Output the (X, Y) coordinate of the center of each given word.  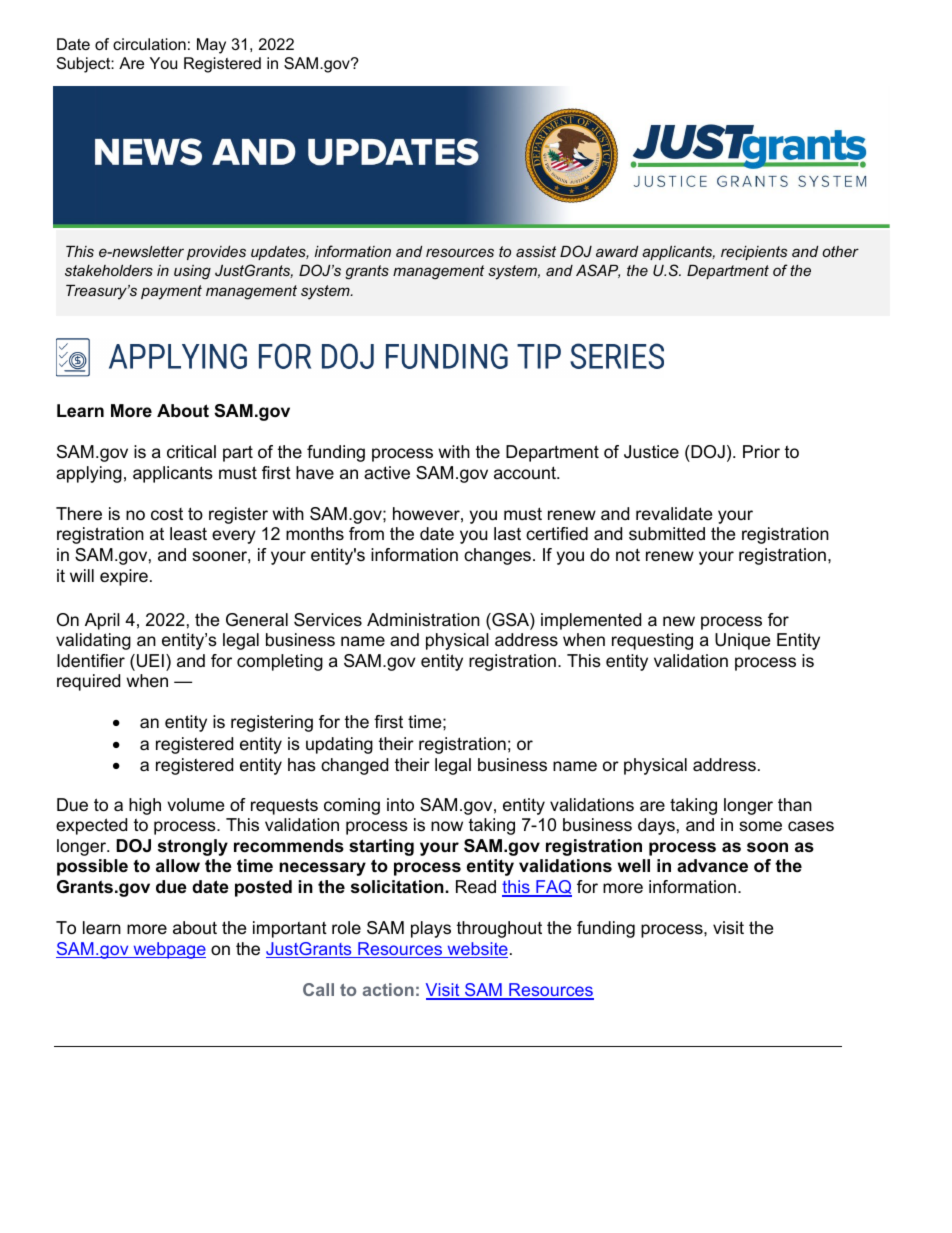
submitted (667, 533)
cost (167, 514)
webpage (168, 950)
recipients (754, 253)
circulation (149, 44)
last (507, 533)
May (211, 46)
